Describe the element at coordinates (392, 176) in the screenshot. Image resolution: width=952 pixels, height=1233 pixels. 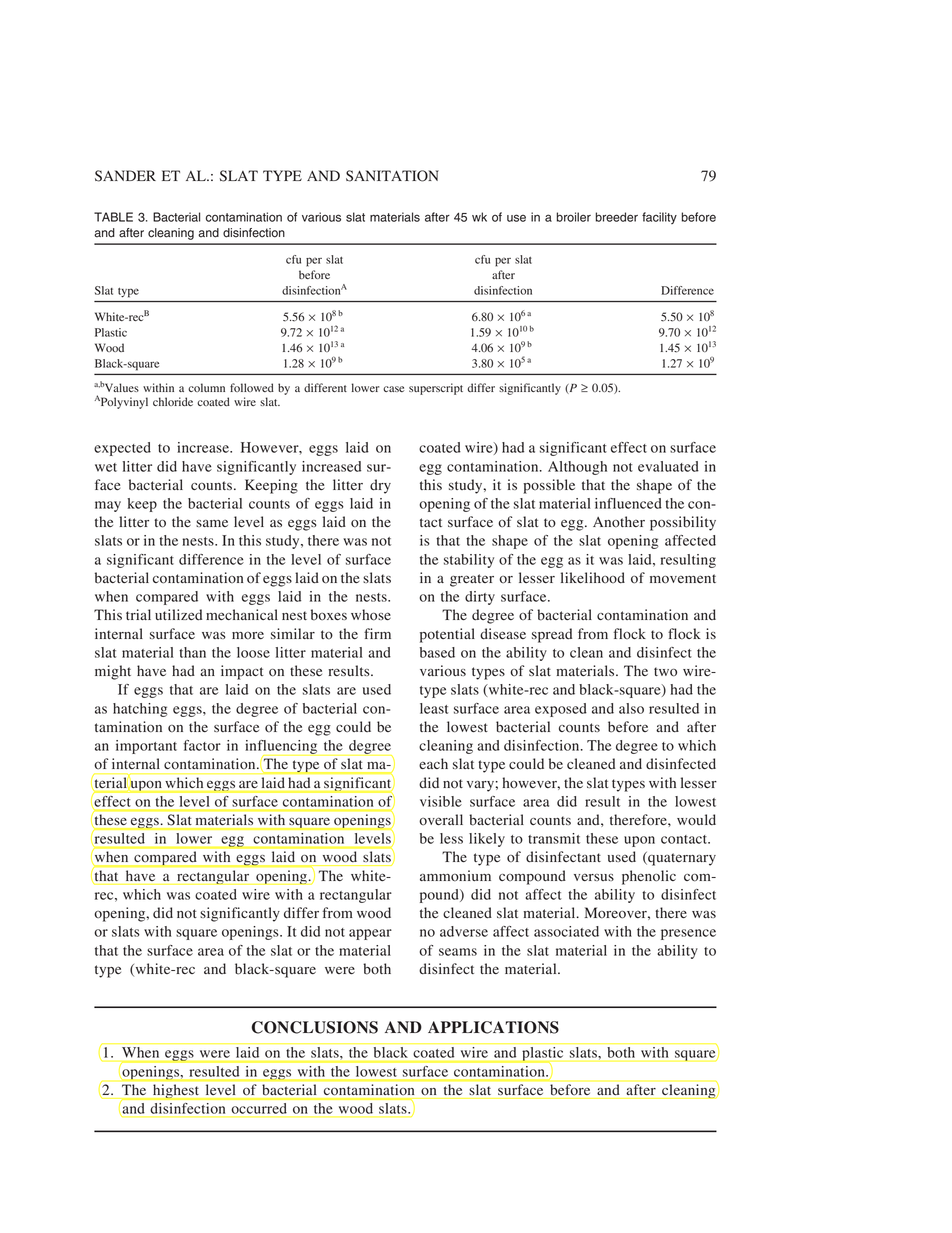
I see `SANITATION` at that location.
